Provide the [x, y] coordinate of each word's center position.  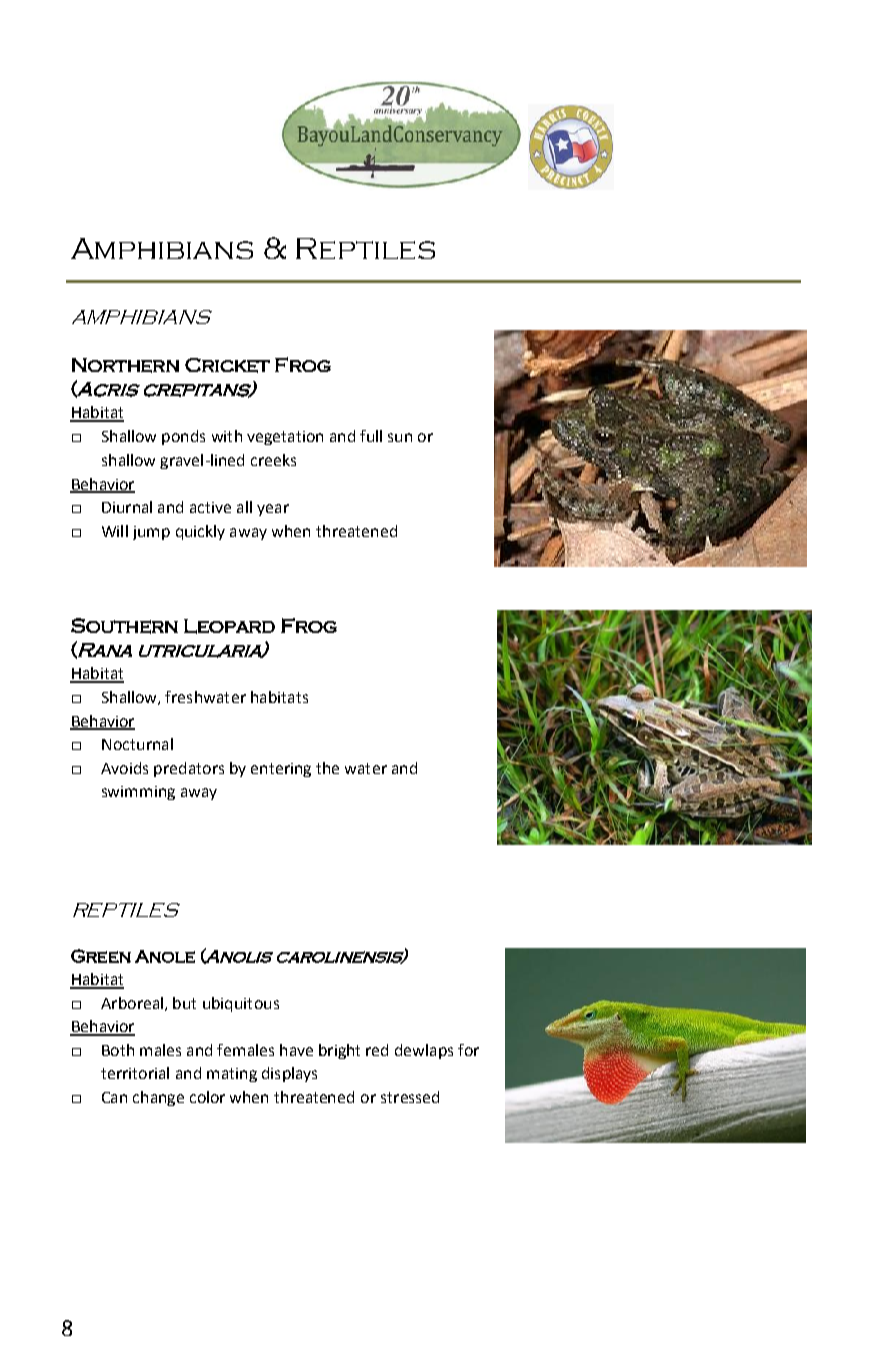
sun [400, 437]
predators [189, 769]
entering [281, 770]
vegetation [285, 438]
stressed [410, 1097]
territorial [135, 1073]
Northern [125, 365]
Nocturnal [137, 744]
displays [289, 1074]
